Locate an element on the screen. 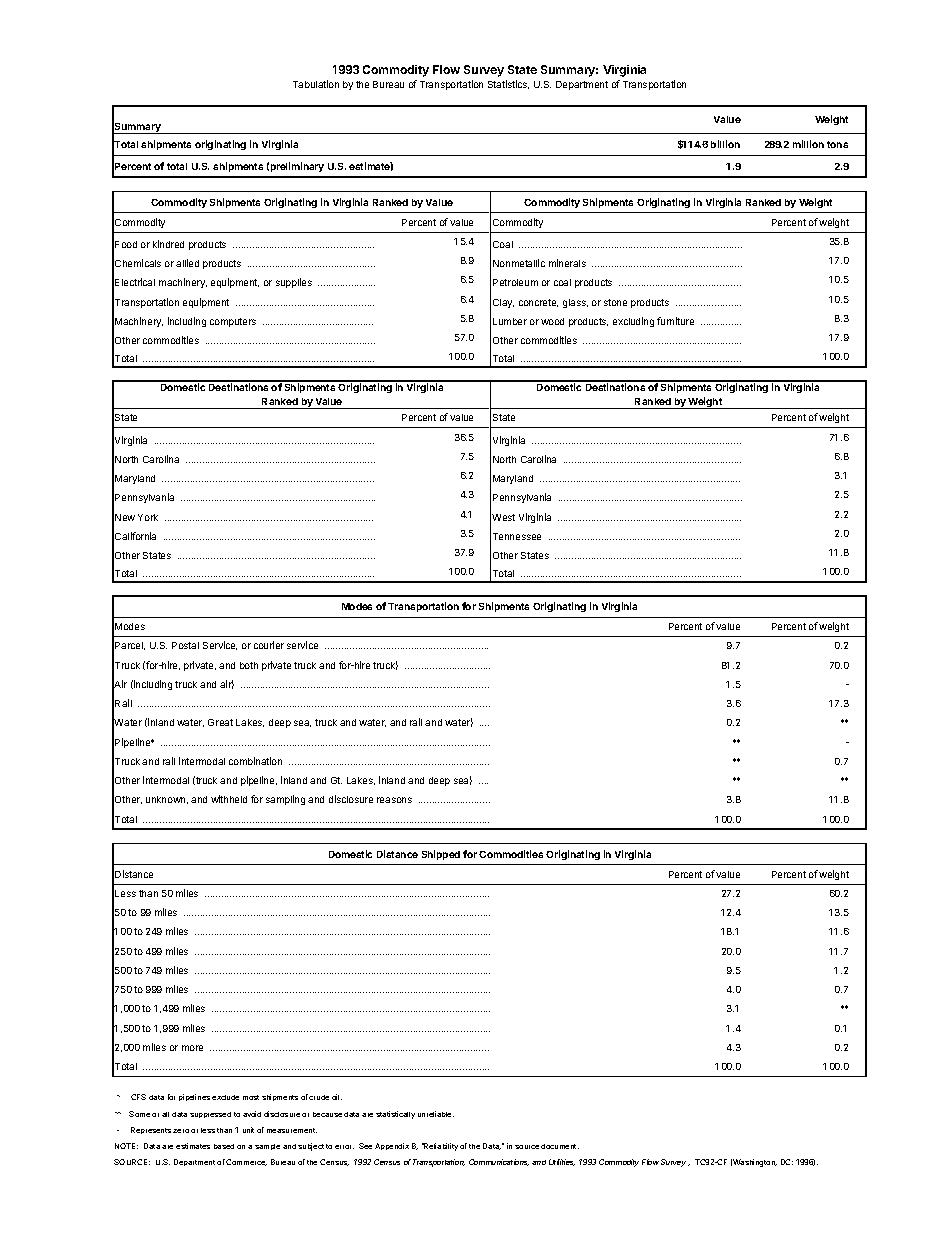 Image resolution: width=952 pixels, height=1233 pixels. billion is located at coordinates (725, 144).
